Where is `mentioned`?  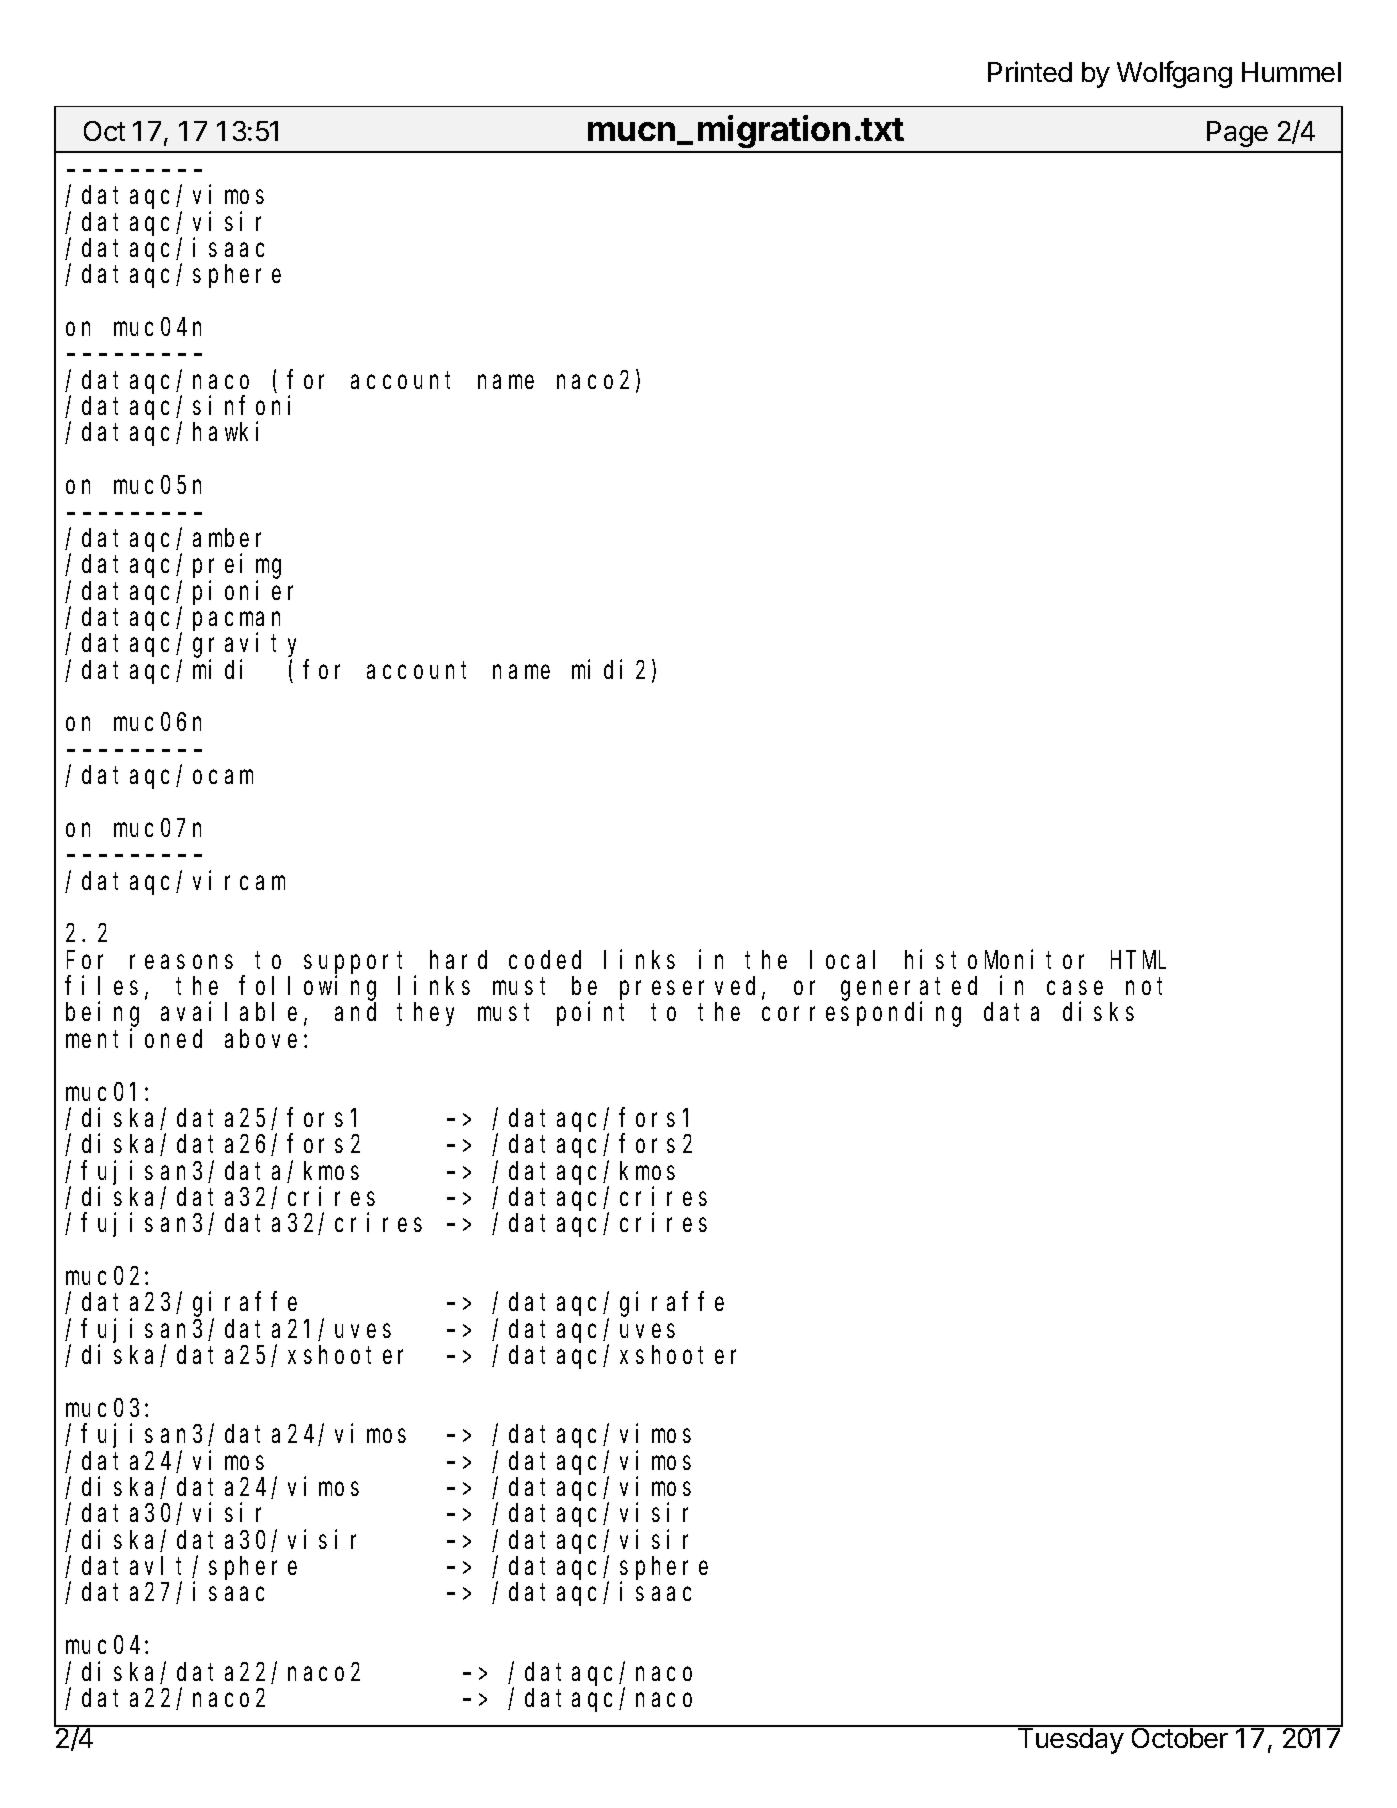
mentioned is located at coordinates (134, 1038).
